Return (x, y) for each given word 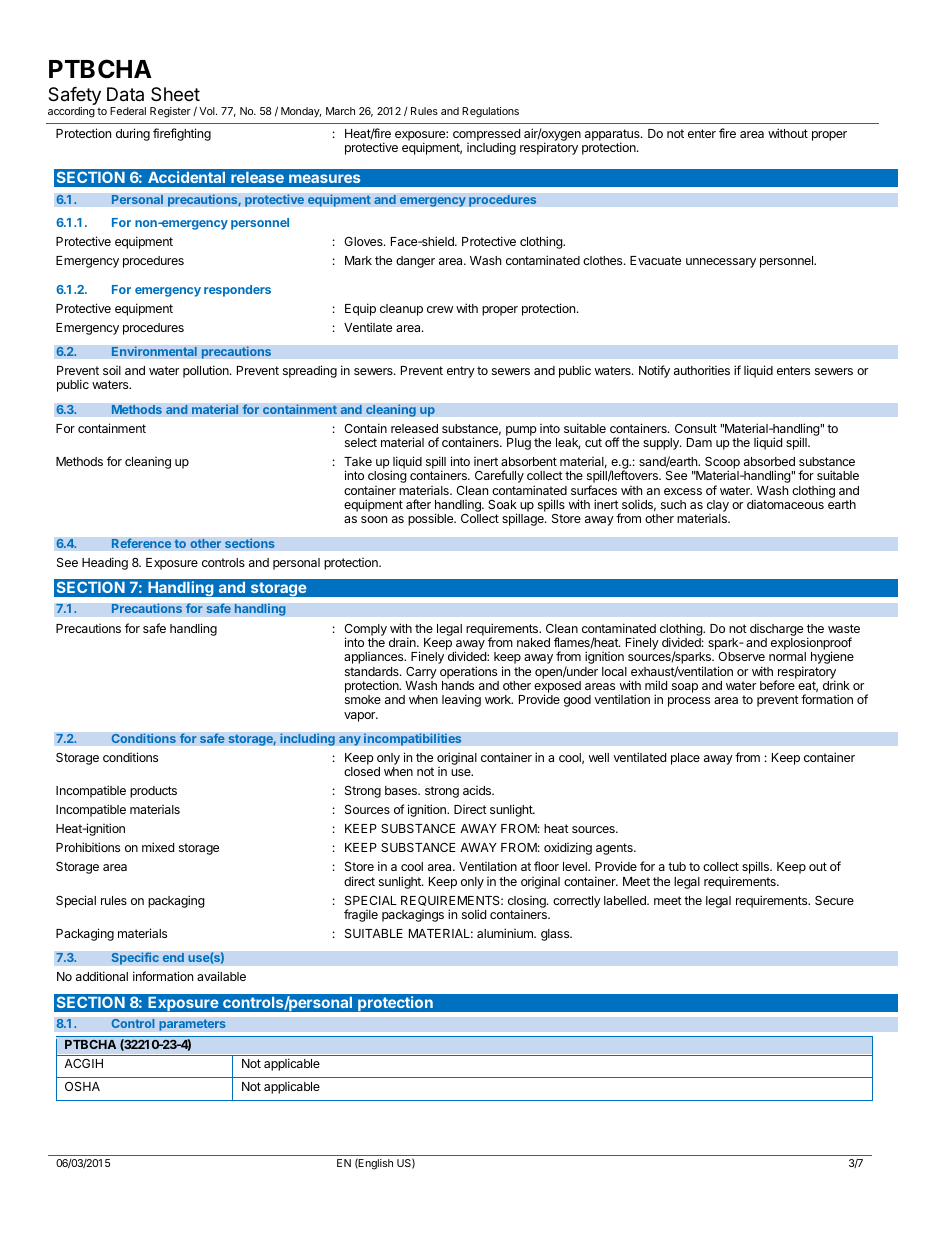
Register (170, 112)
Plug (519, 444)
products (153, 792)
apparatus (613, 136)
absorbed (769, 461)
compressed (486, 136)
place (685, 759)
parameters (192, 1025)
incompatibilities (413, 739)
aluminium (506, 933)
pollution (207, 371)
